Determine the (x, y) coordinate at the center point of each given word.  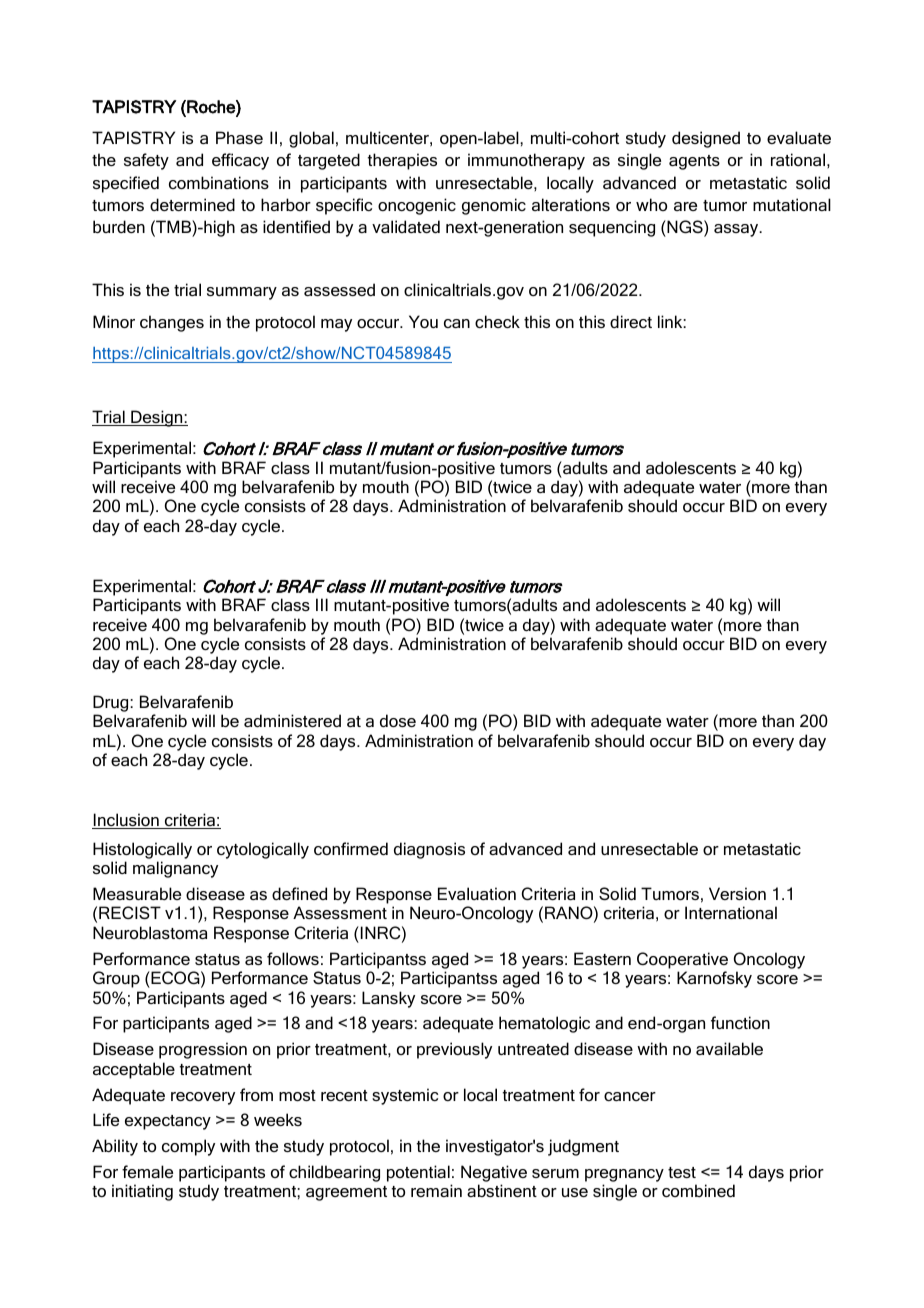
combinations (219, 182)
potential (418, 1173)
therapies (402, 161)
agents (694, 162)
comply (188, 1147)
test (682, 1172)
